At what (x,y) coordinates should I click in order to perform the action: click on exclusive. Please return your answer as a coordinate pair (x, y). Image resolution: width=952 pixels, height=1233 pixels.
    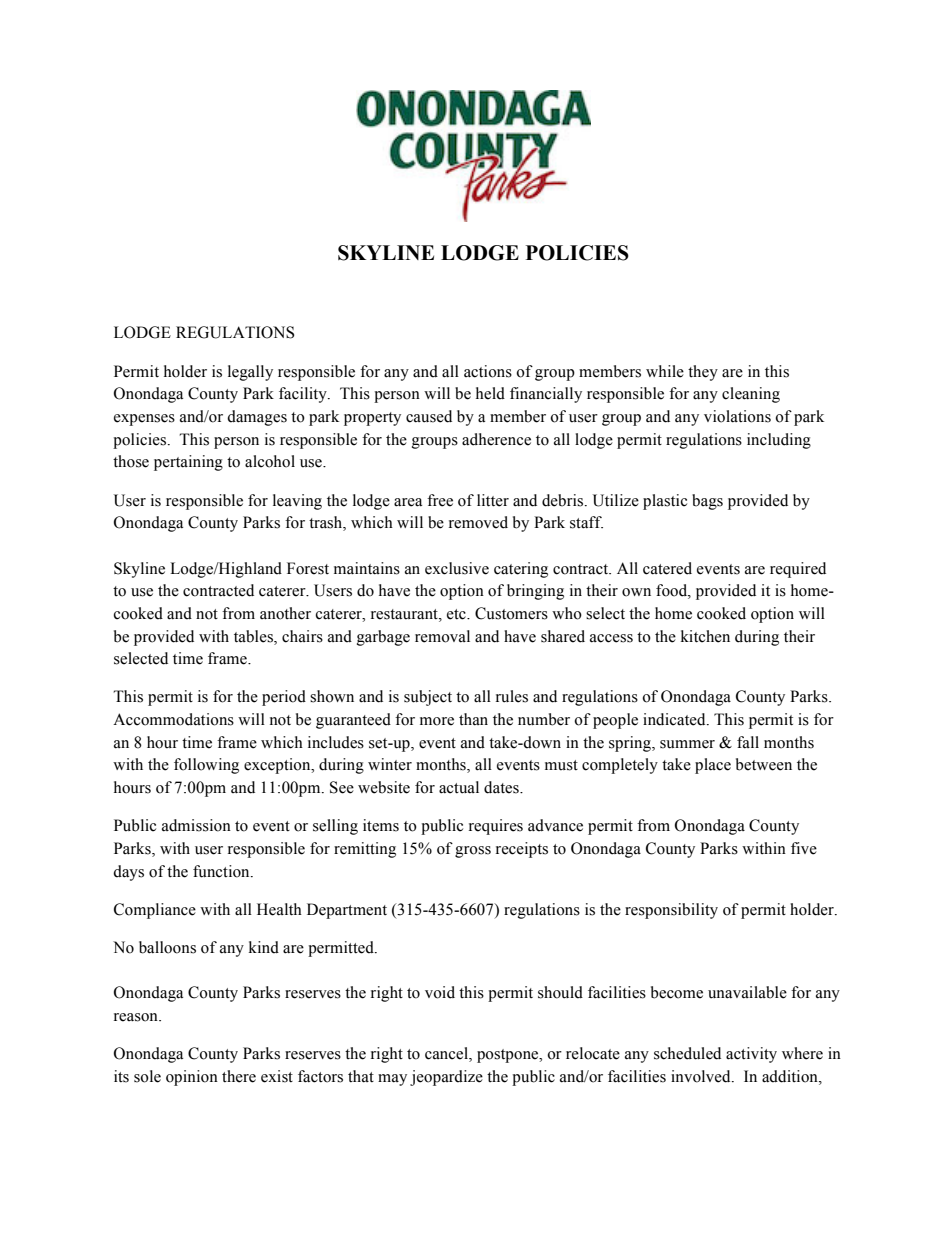
    Looking at the image, I should click on (457, 568).
